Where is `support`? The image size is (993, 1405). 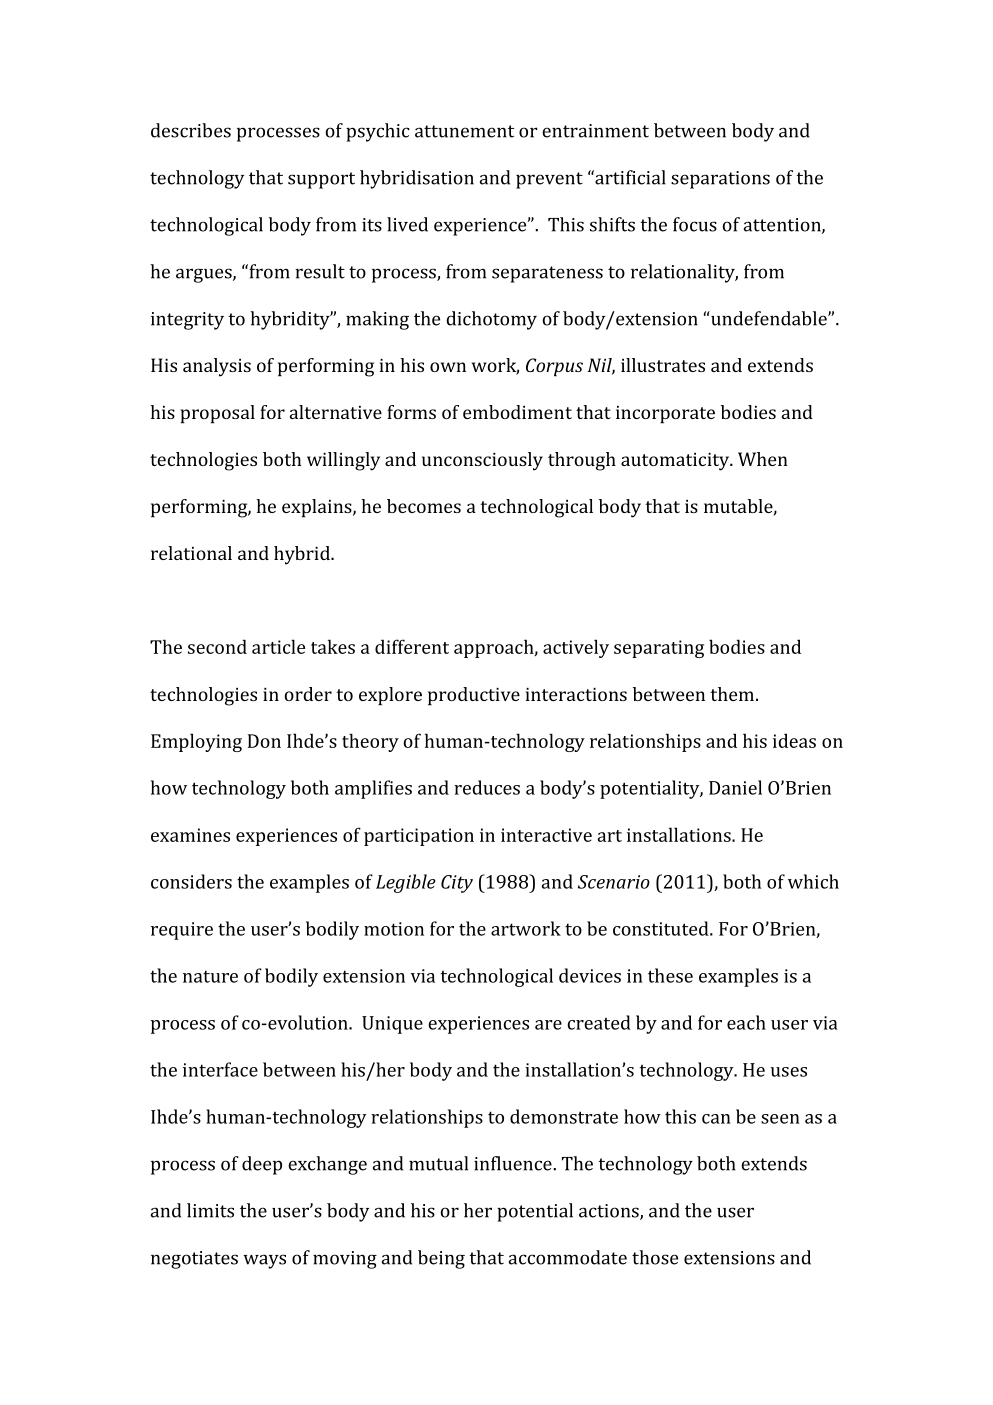 support is located at coordinates (321, 180).
